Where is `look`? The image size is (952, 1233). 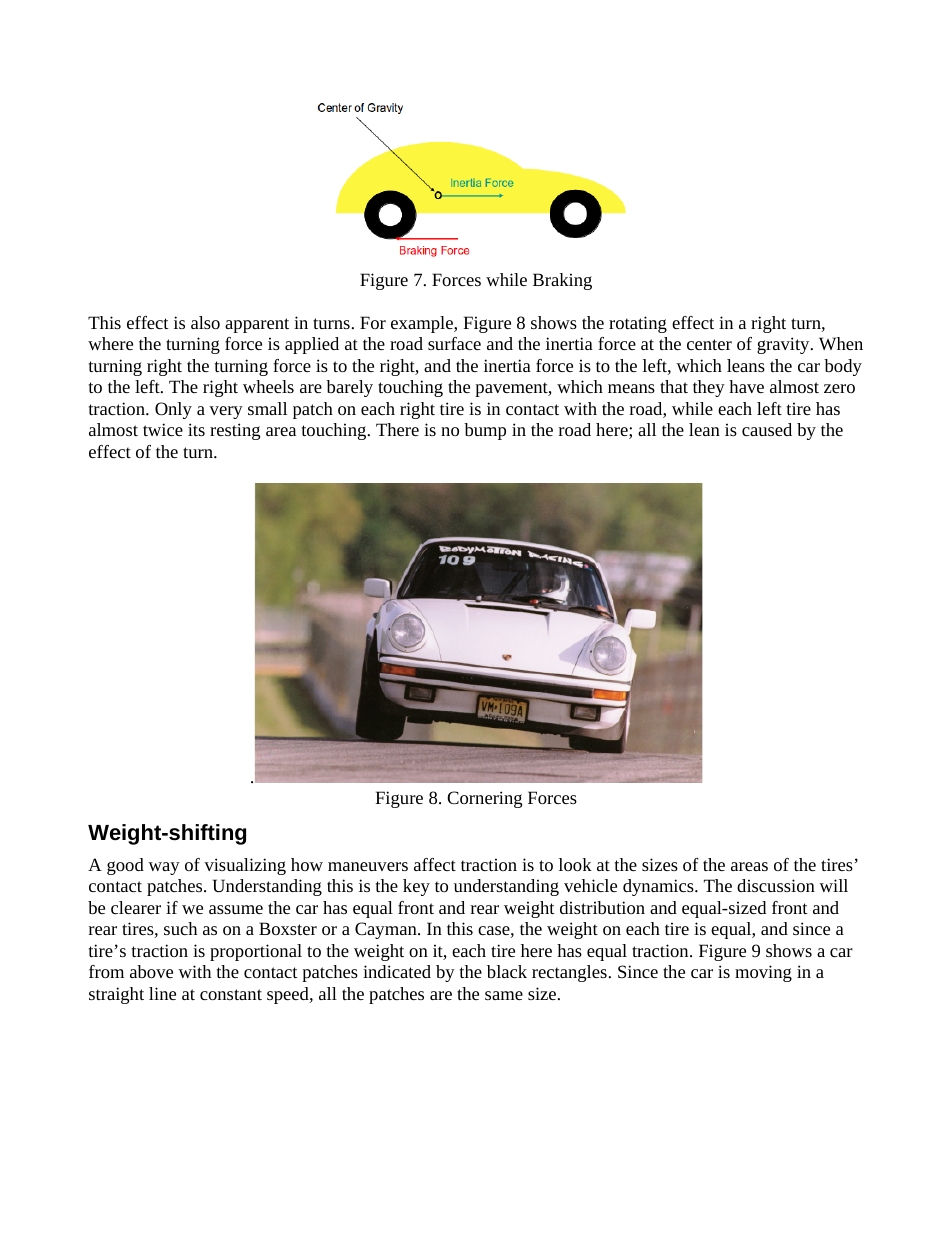
look is located at coordinates (575, 864).
